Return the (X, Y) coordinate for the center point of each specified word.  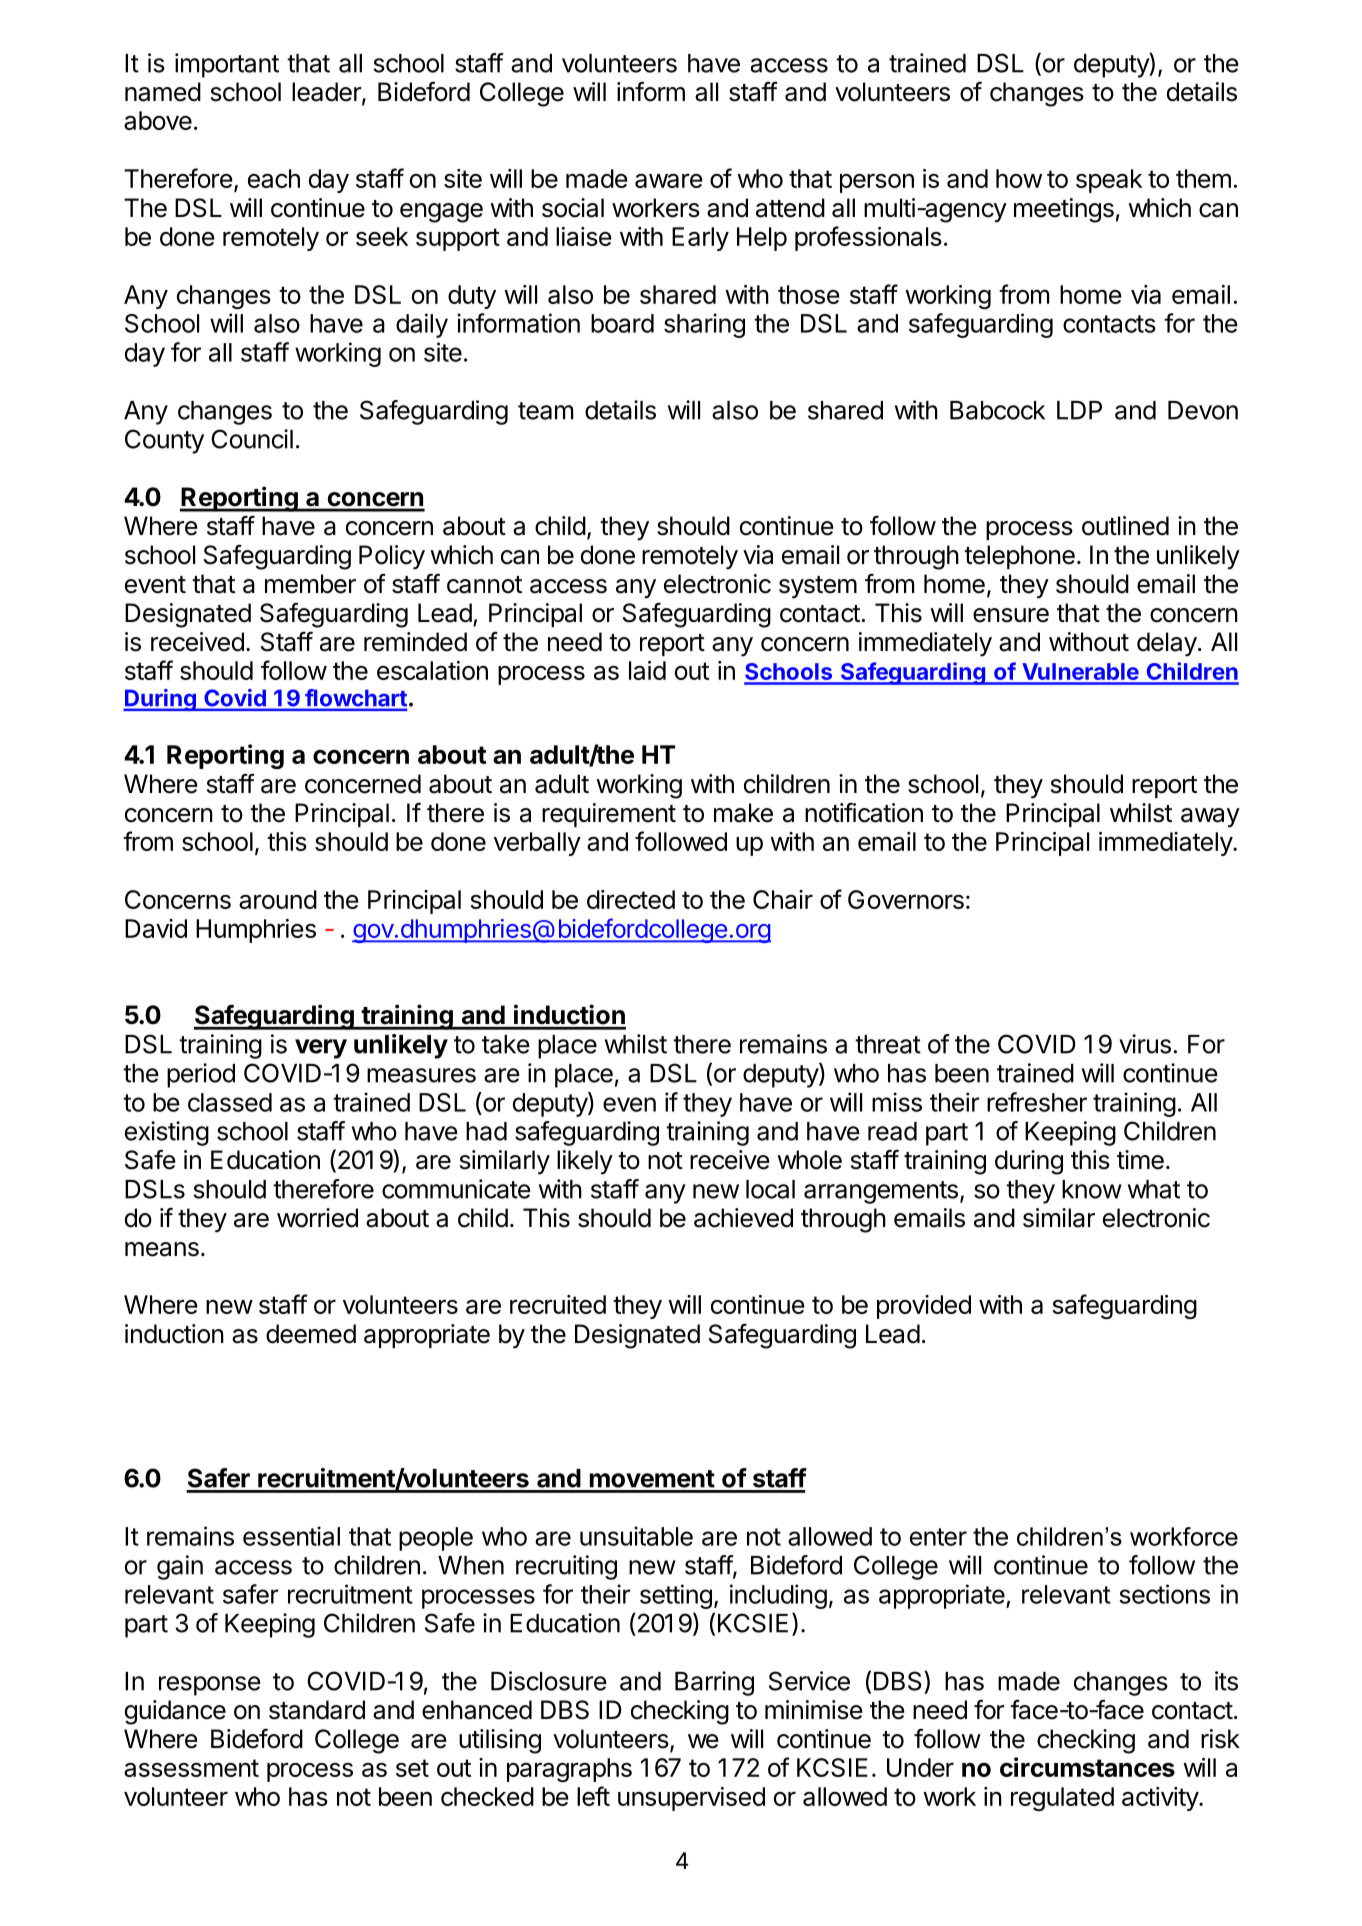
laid (647, 670)
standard (317, 1710)
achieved (743, 1218)
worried (317, 1218)
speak (1109, 181)
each (274, 178)
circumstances (1087, 1767)
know (1092, 1189)
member (310, 584)
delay (1167, 644)
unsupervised (691, 1799)
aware (669, 180)
